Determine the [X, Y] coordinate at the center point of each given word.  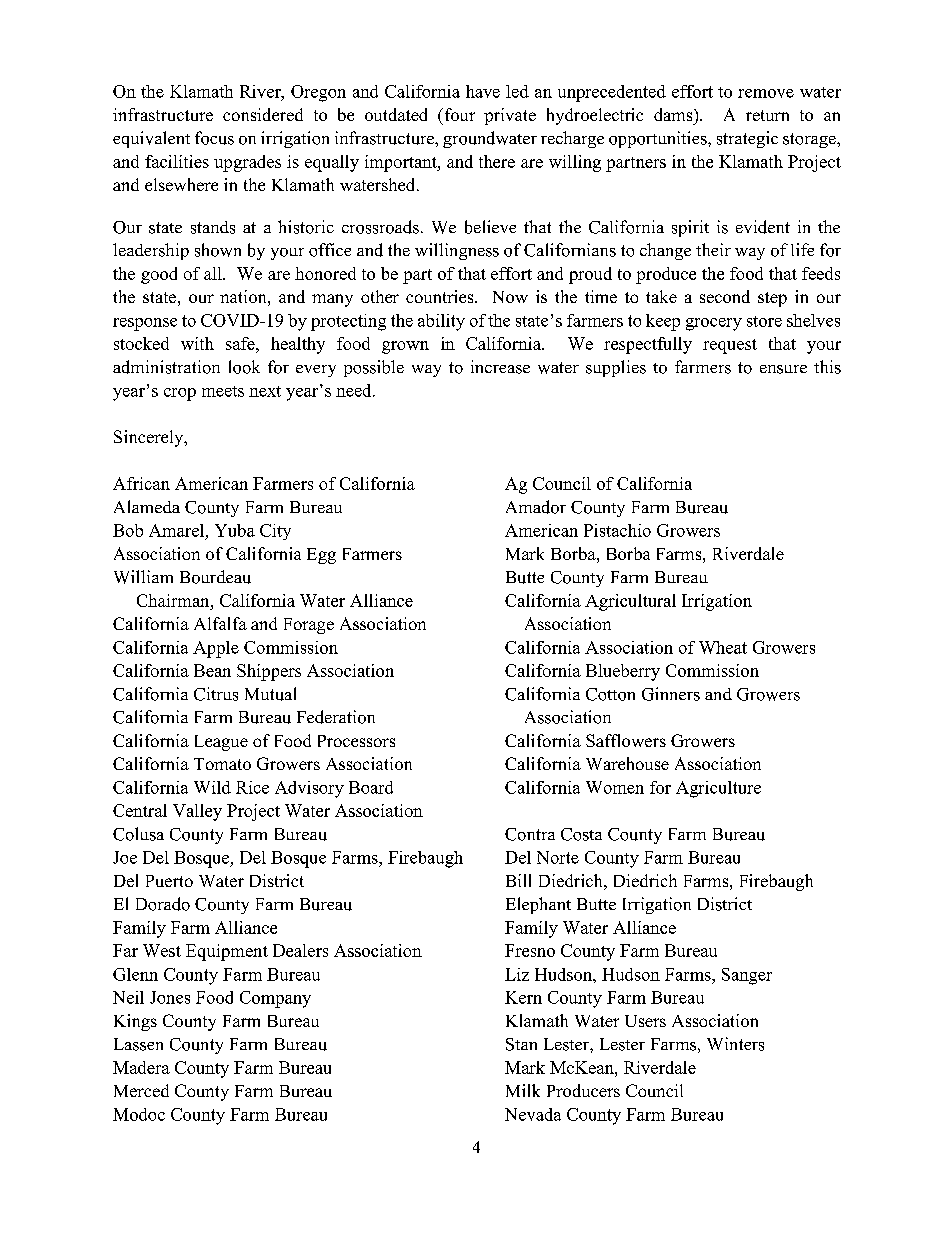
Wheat [723, 647]
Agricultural [630, 602]
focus [214, 138]
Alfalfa [220, 623]
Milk [523, 1090]
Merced [141, 1090]
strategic [747, 139]
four [458, 114]
